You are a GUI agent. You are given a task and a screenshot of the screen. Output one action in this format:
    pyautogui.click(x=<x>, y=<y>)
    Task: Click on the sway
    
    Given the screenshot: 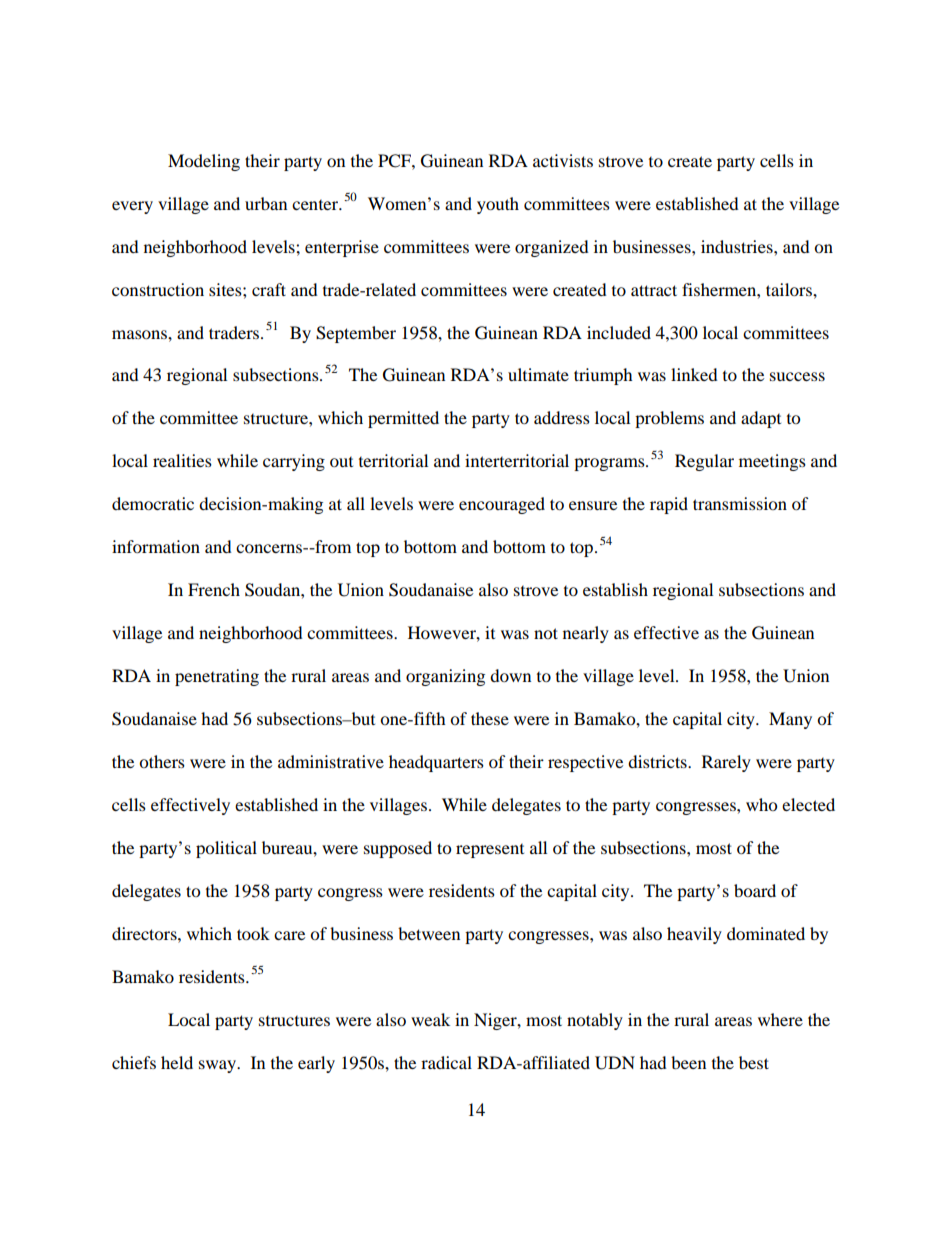 What is the action you would take?
    pyautogui.click(x=218, y=1066)
